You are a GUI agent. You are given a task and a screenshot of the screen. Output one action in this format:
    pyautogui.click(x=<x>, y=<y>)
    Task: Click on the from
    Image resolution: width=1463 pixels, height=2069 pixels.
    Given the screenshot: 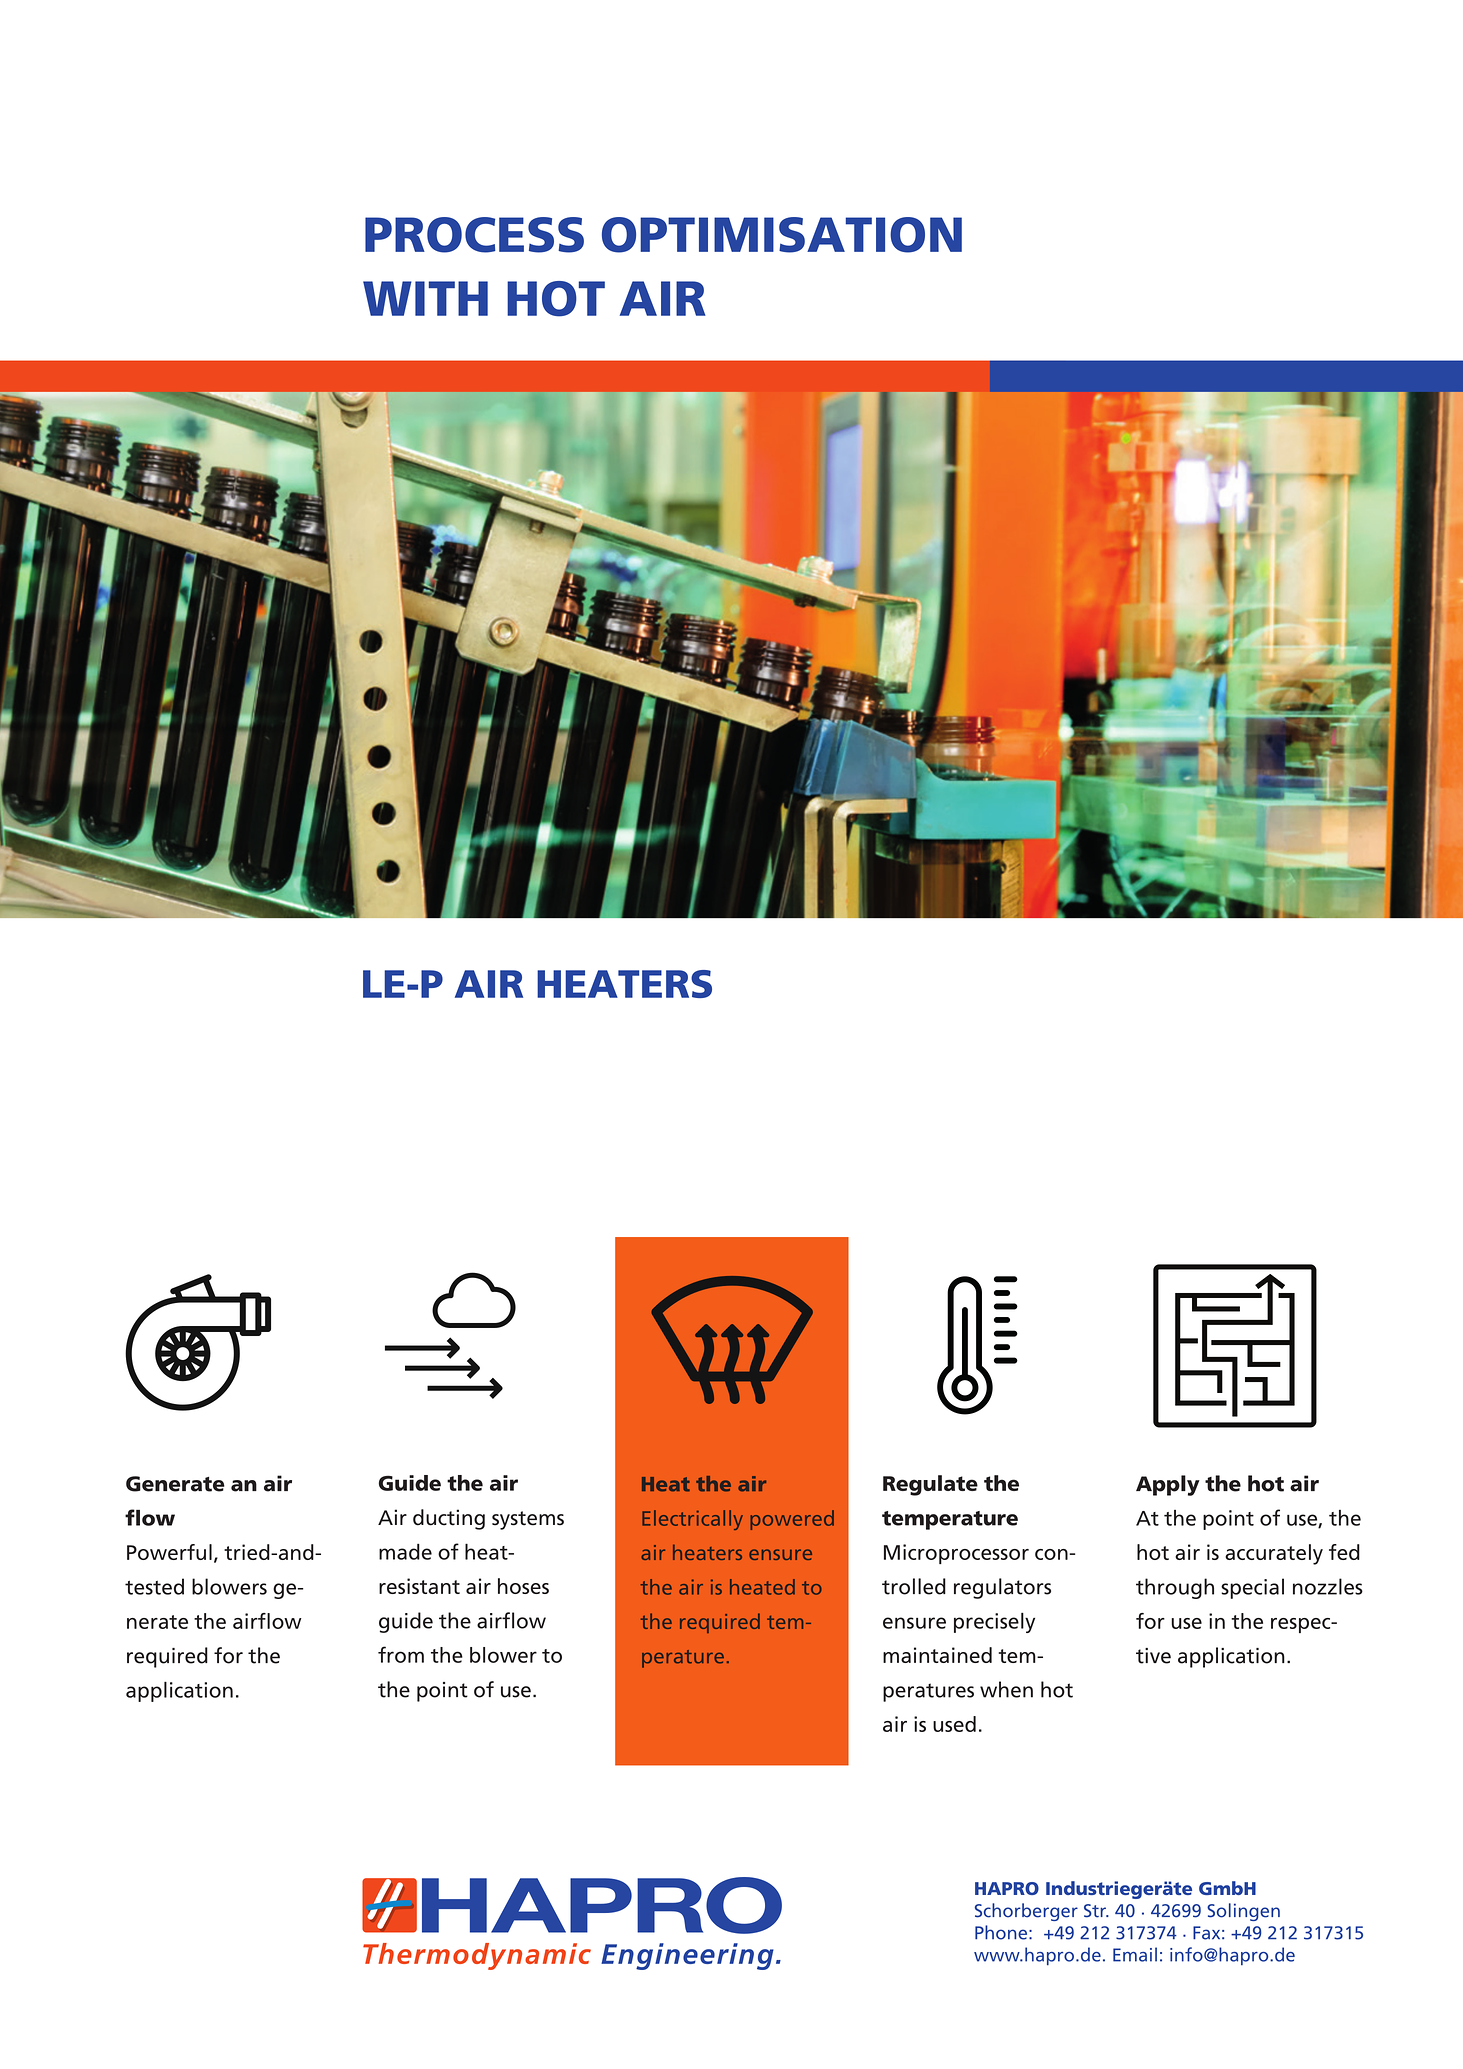 What is the action you would take?
    pyautogui.click(x=401, y=1654)
